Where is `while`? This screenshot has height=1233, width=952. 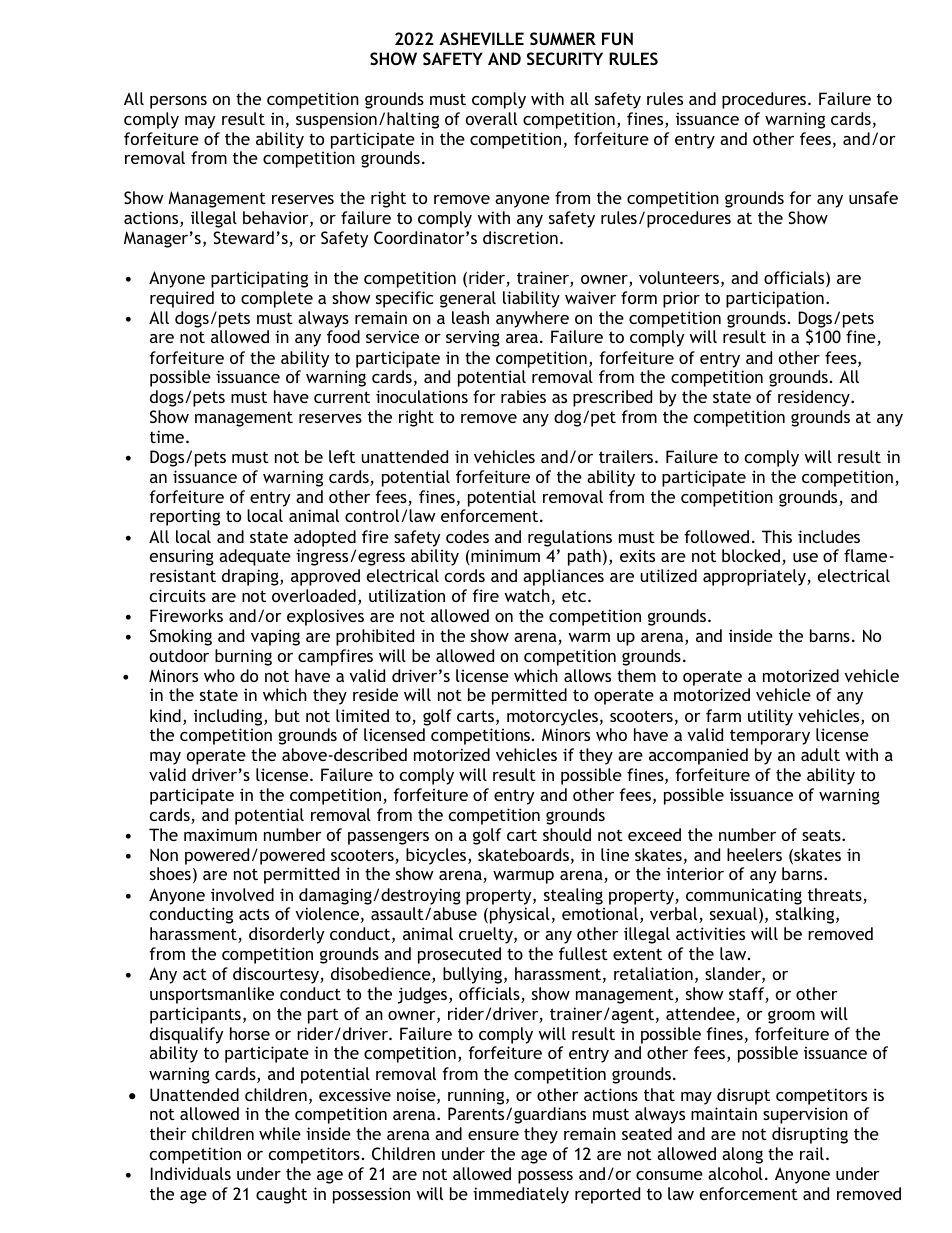 while is located at coordinates (280, 1133).
